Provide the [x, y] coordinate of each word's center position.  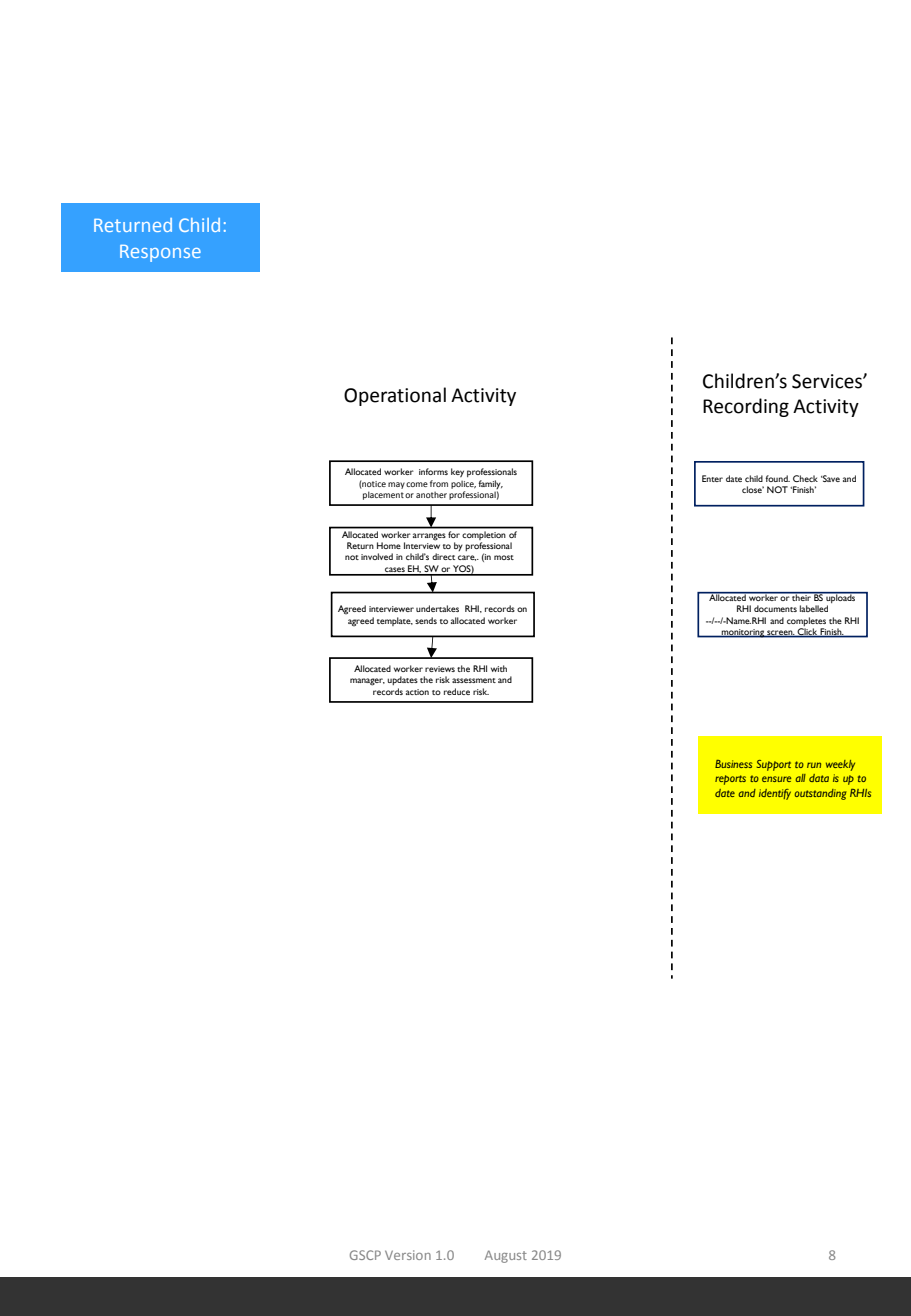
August [506, 1256]
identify [775, 794]
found [777, 478]
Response [160, 253]
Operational [395, 396]
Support [774, 765]
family [490, 484]
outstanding [820, 794]
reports [730, 780]
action [417, 692]
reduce [457, 691]
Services [828, 381]
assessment [474, 680]
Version [408, 1255]
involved [377, 556]
